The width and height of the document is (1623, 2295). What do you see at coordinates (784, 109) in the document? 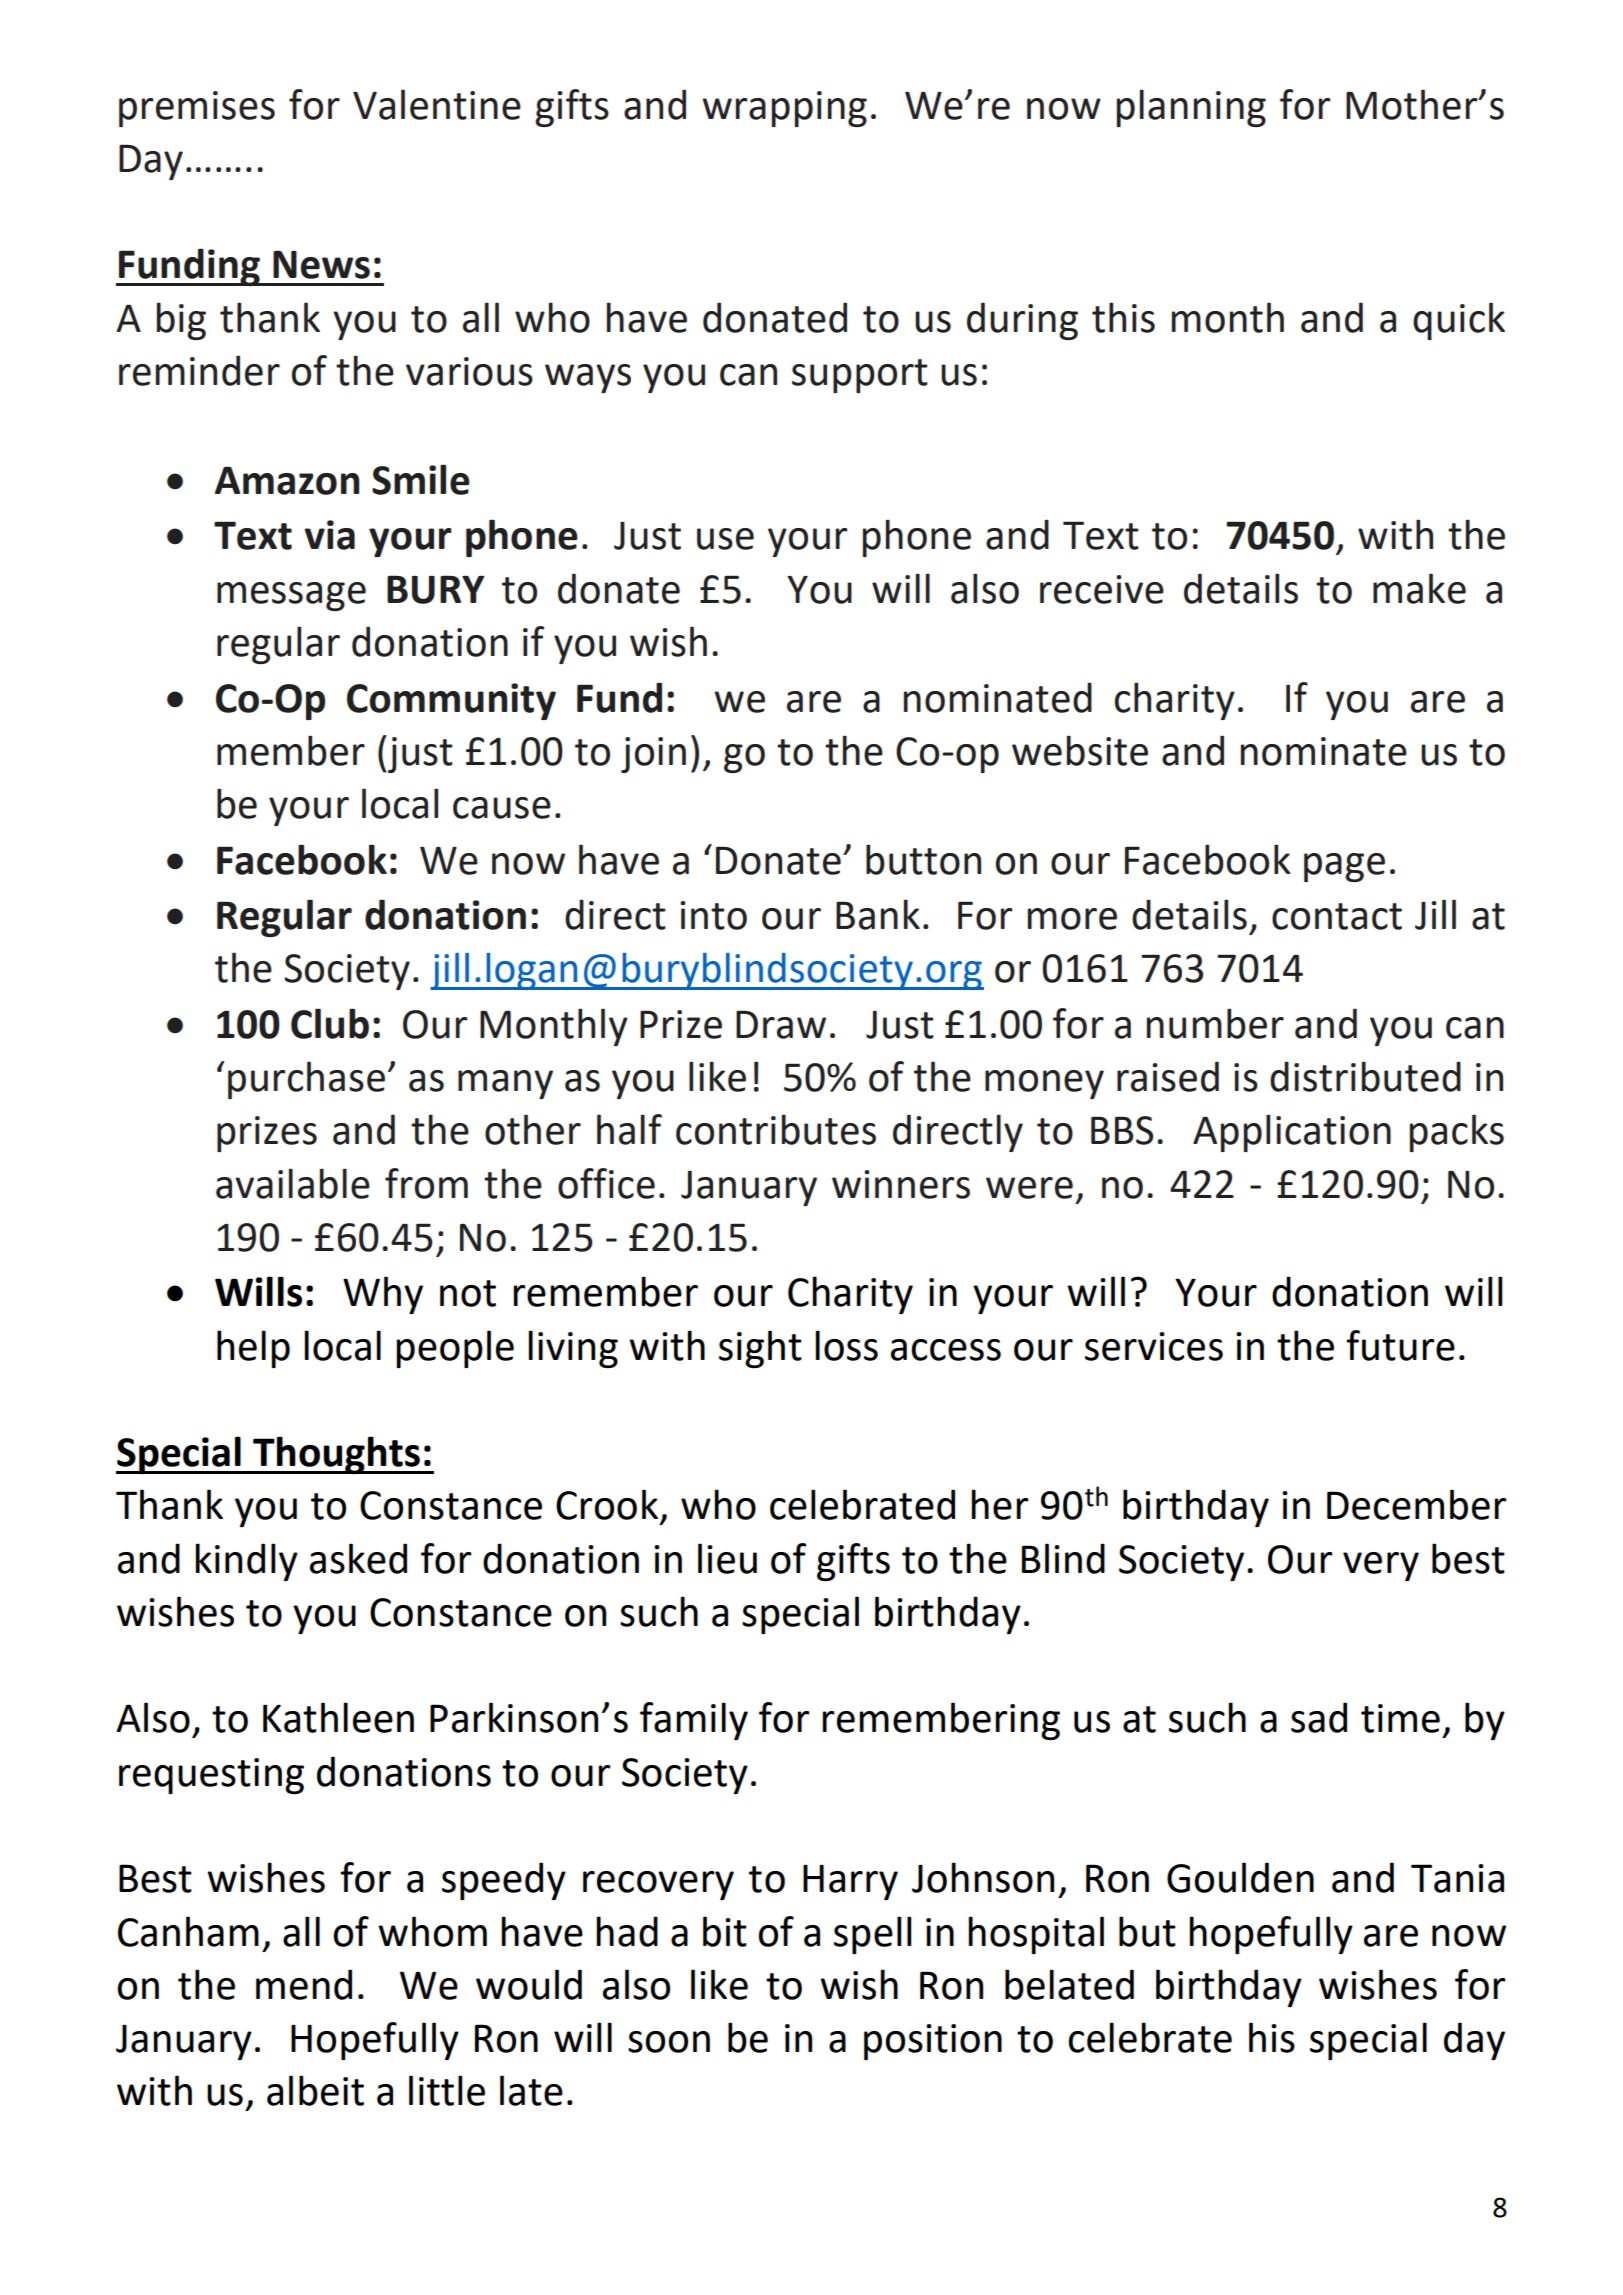
I see `wrapping` at bounding box center [784, 109].
